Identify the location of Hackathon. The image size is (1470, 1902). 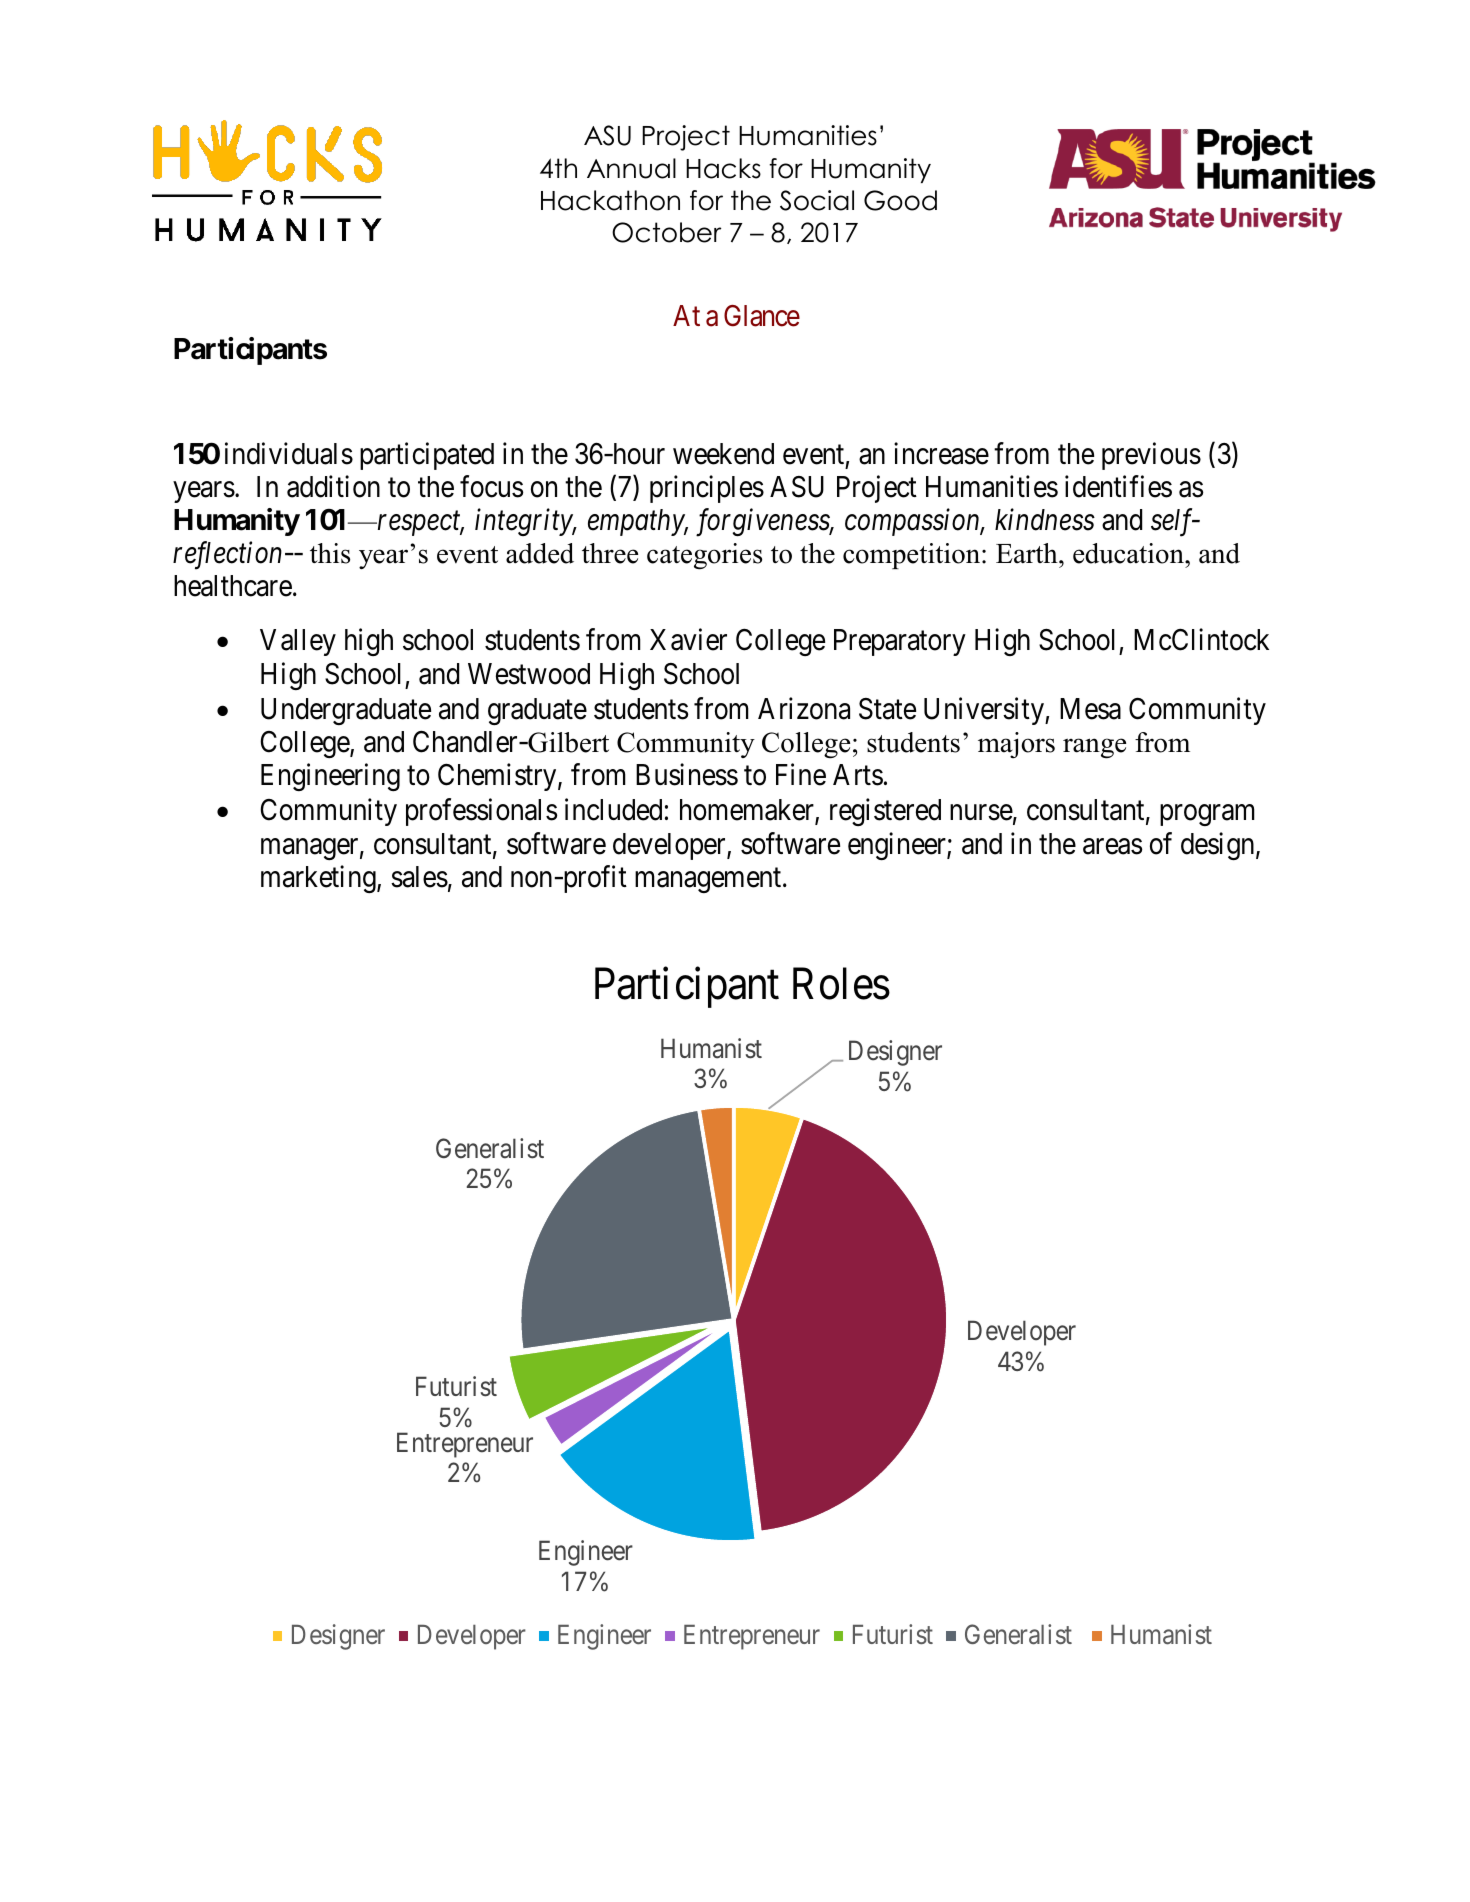
(610, 200).
